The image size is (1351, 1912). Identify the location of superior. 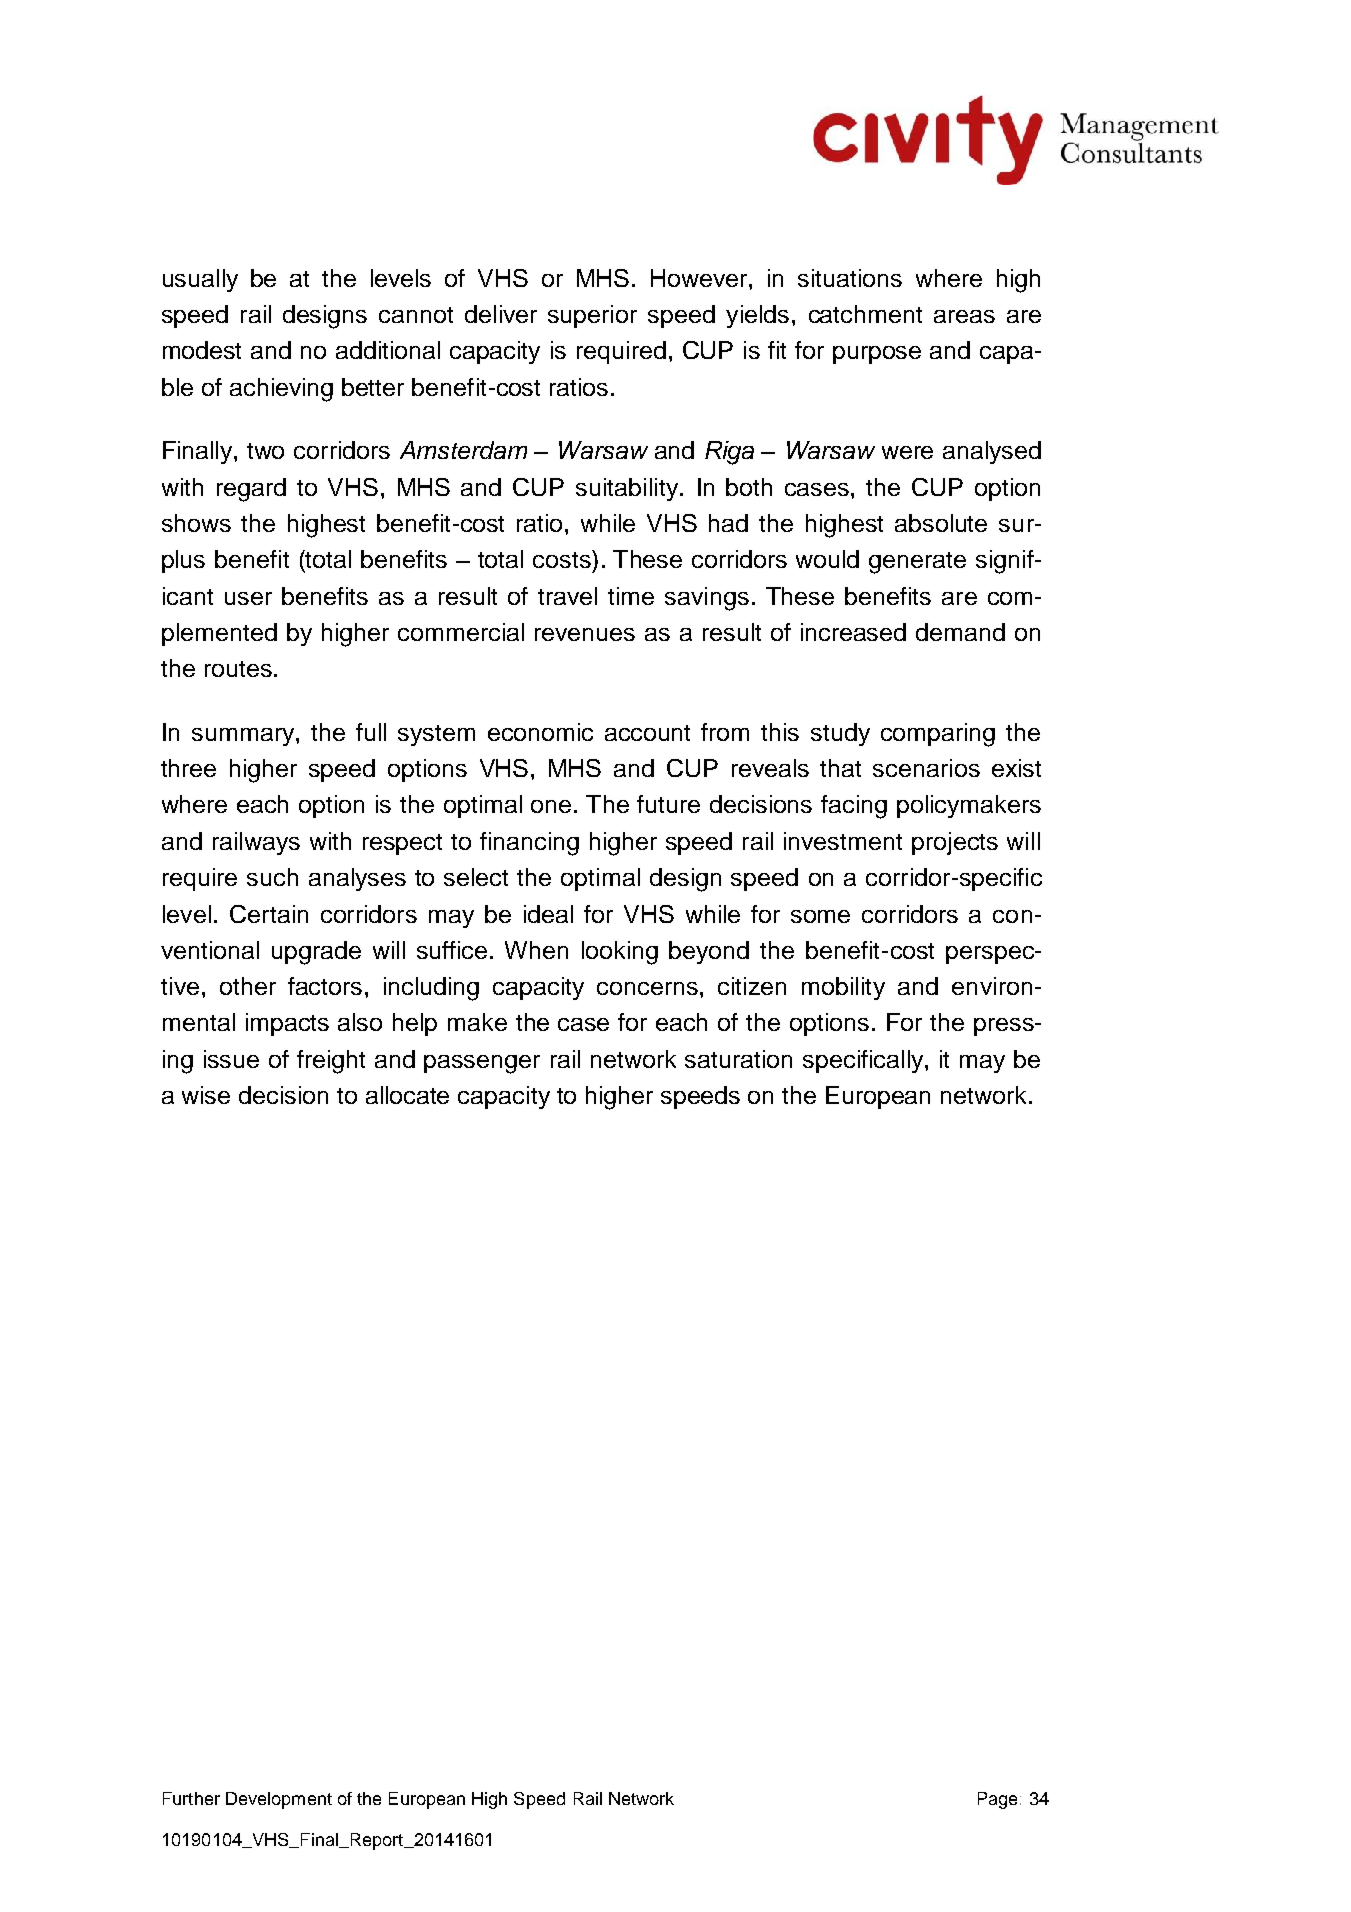
(592, 316).
